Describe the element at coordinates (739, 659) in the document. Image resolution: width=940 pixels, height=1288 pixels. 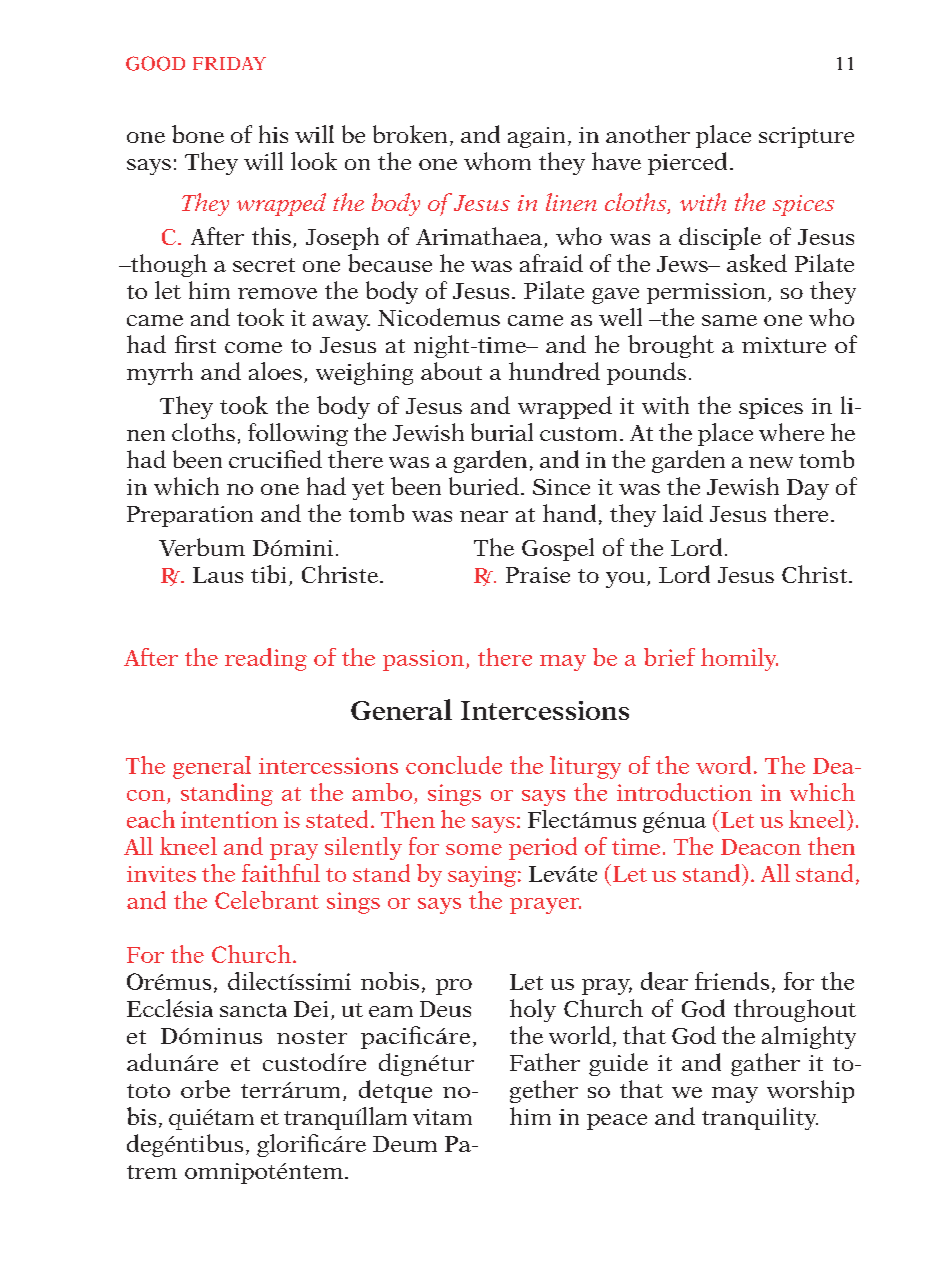
I see `homily` at that location.
